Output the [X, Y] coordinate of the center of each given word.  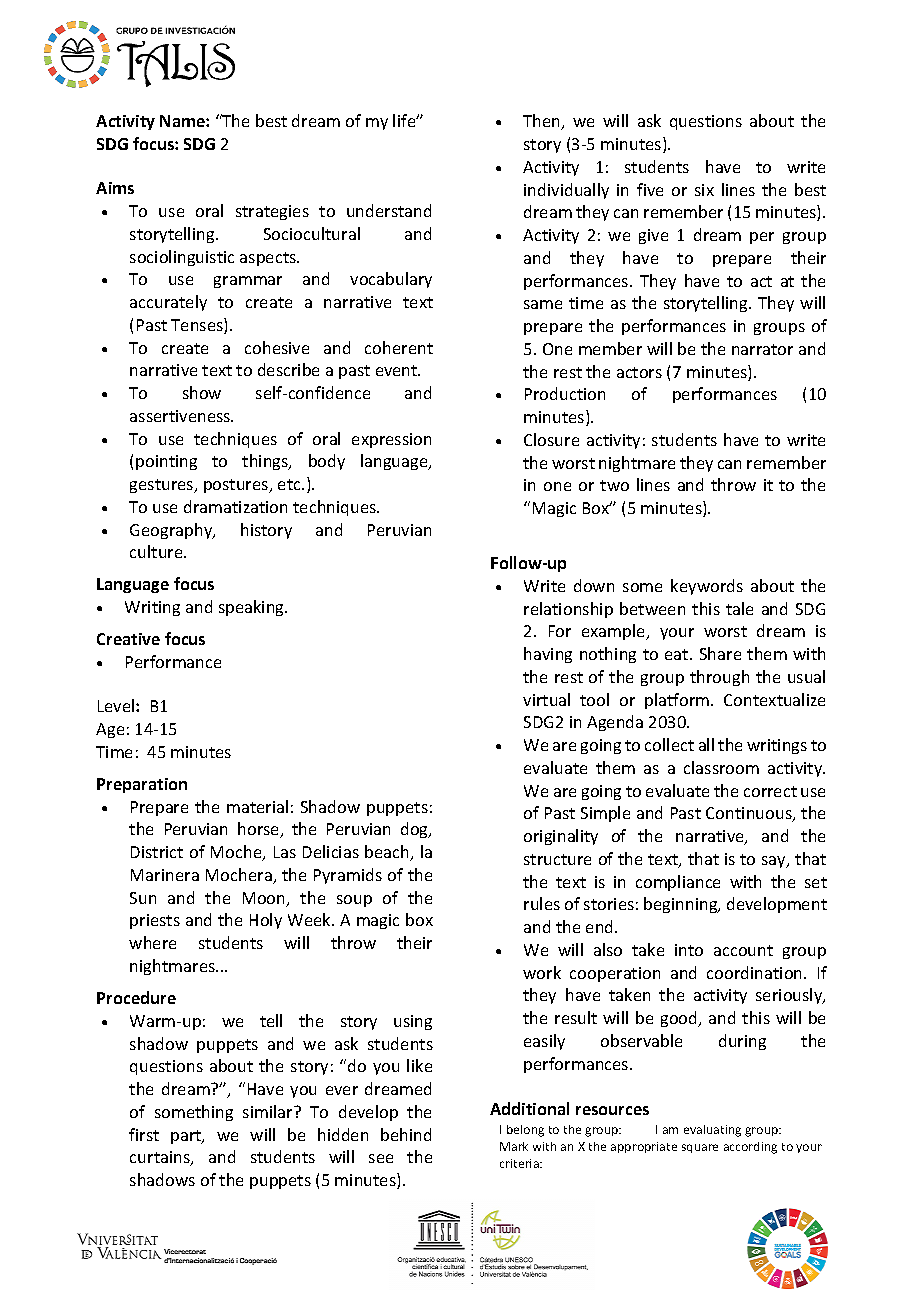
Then [543, 122]
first [144, 1134]
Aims [115, 188]
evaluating [712, 1131]
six [704, 190]
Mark [514, 1146]
